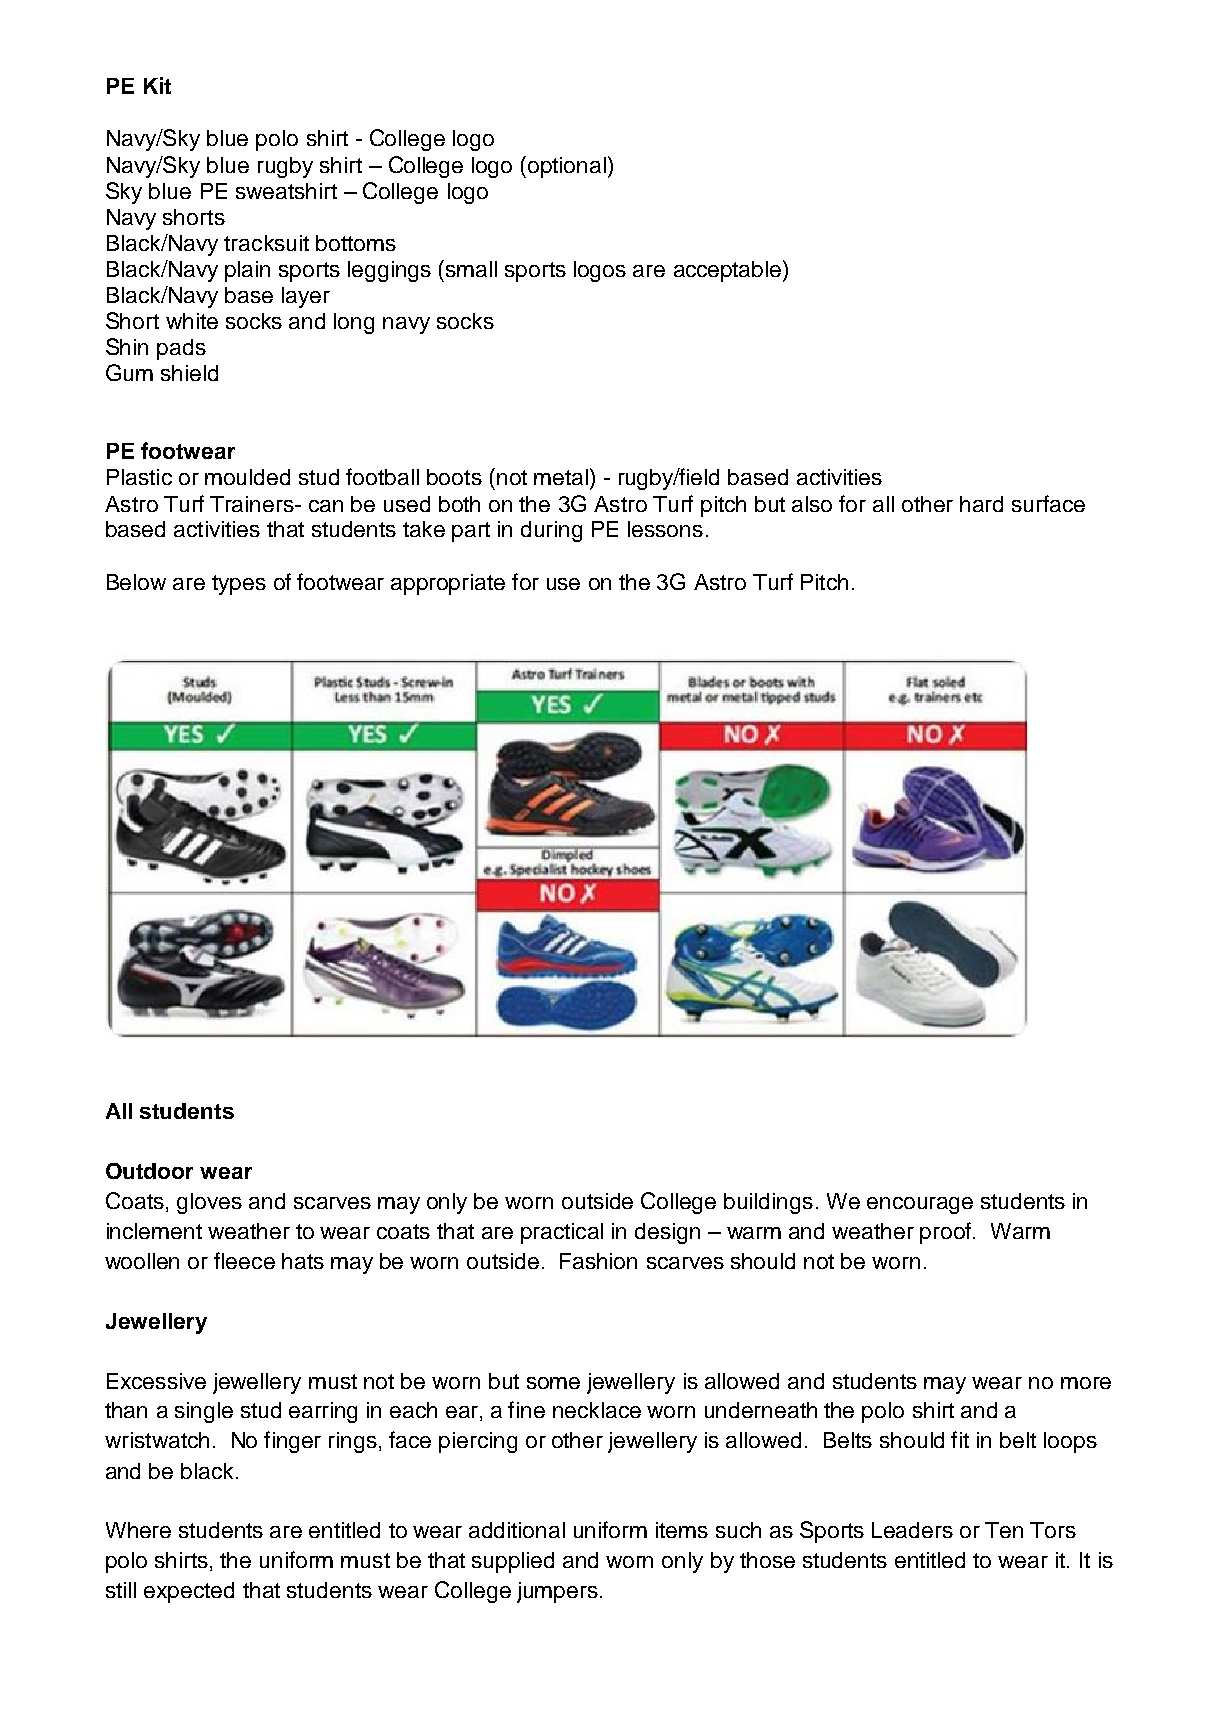 This screenshot has height=1735, width=1227. I want to click on expected, so click(189, 1592).
